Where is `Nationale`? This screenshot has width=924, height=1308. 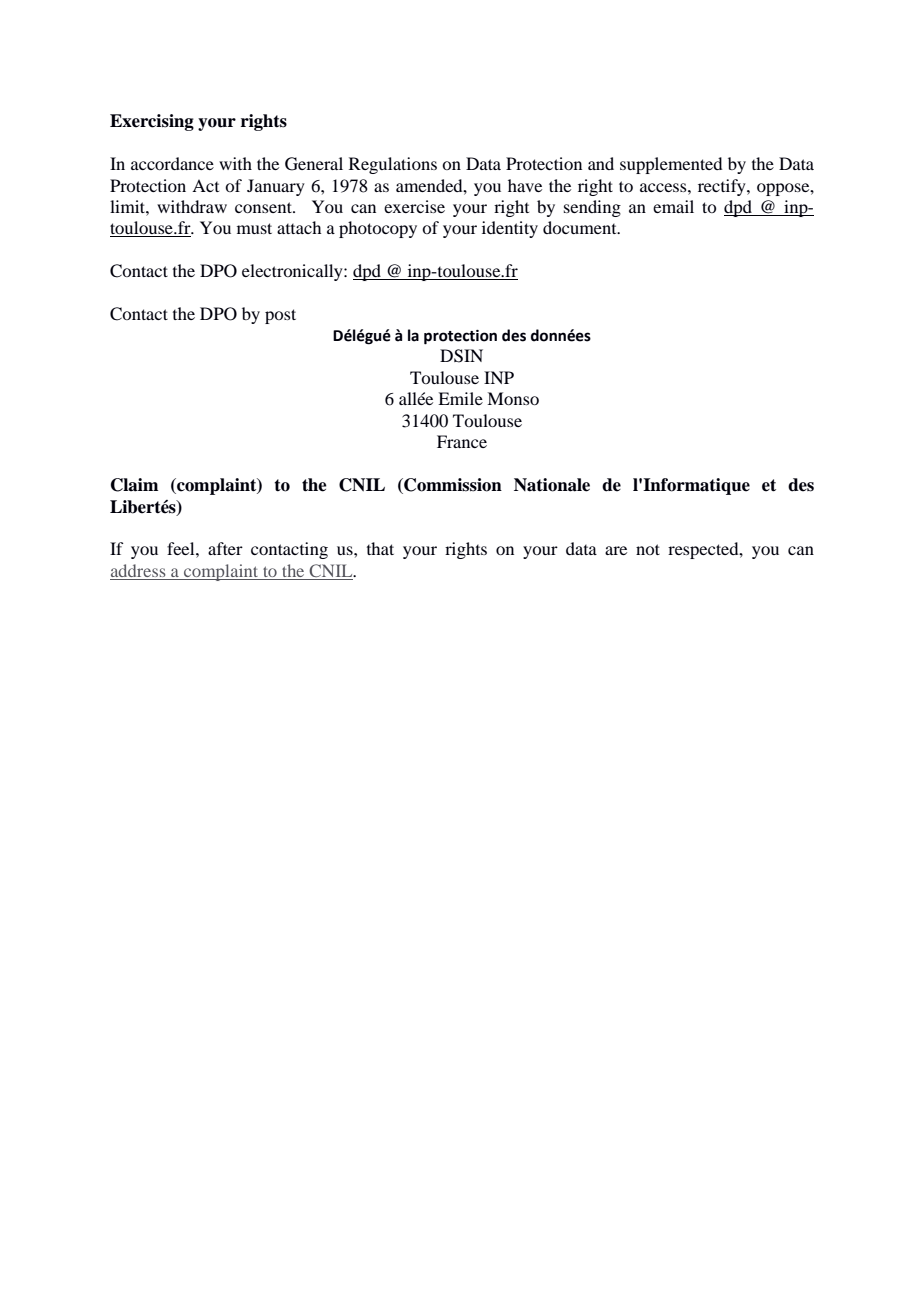 Nationale is located at coordinates (552, 485).
